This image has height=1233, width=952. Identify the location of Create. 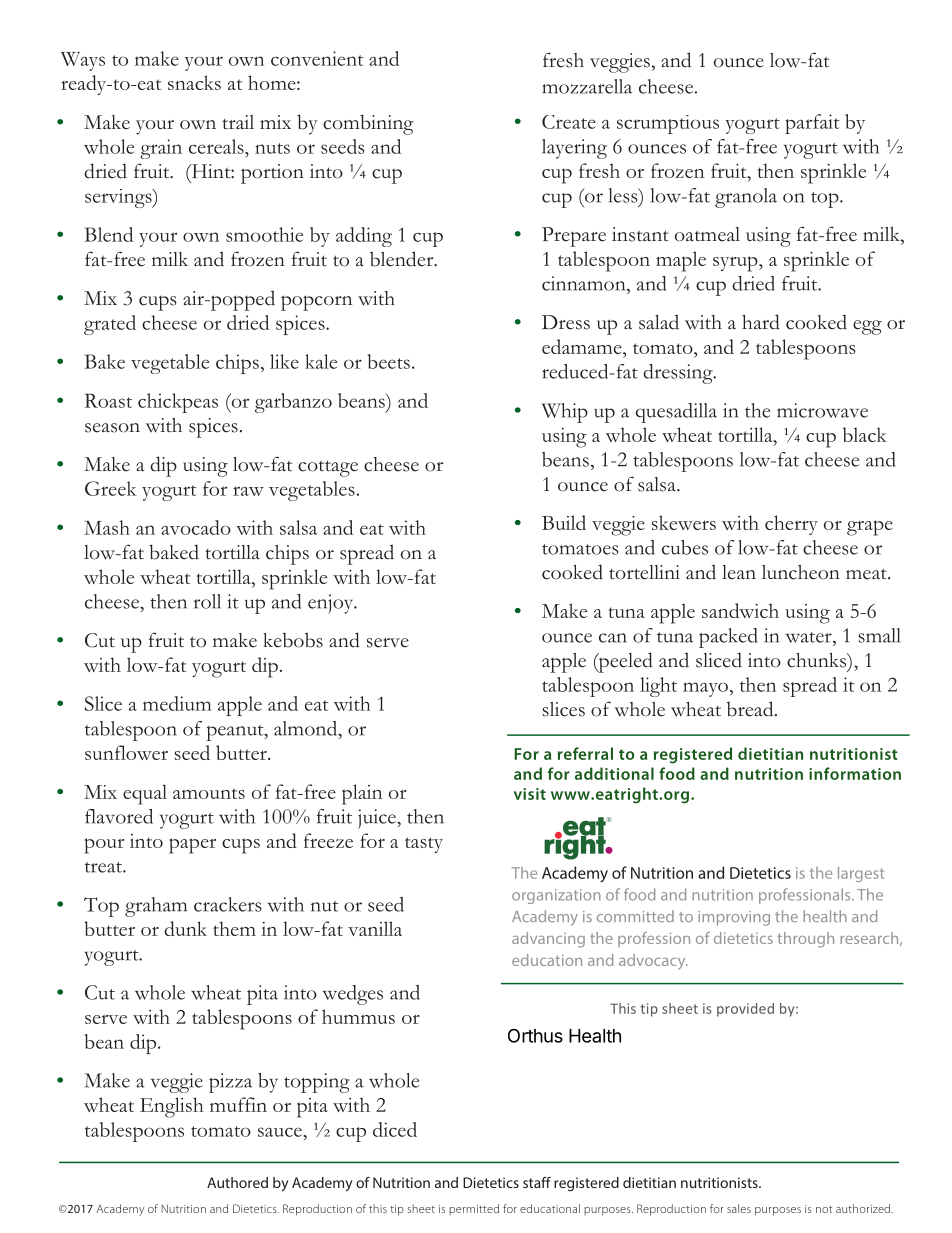
(569, 122).
